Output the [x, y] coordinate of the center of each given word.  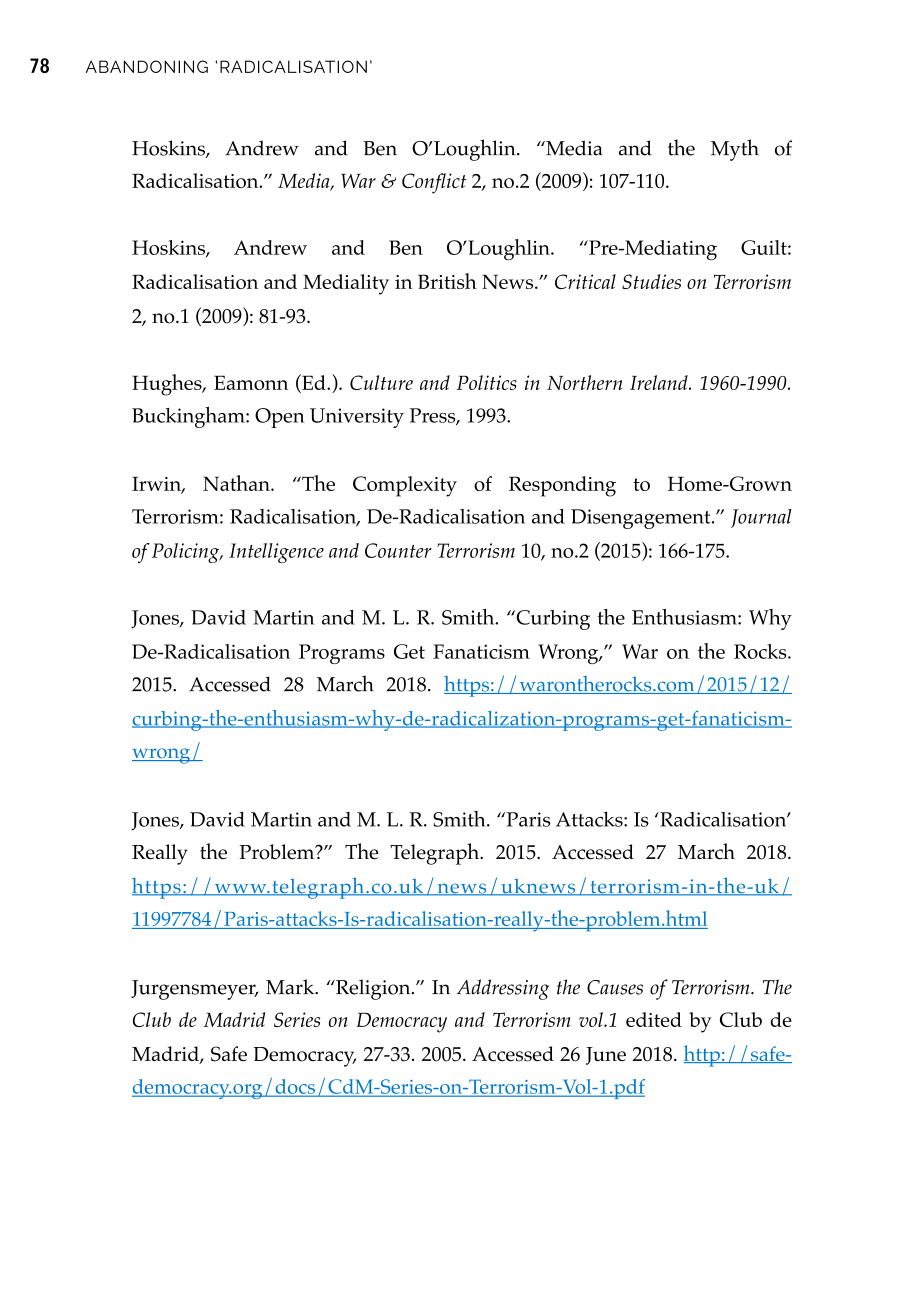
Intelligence [276, 553]
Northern [584, 382]
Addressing [503, 989]
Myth [735, 150]
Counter [398, 550]
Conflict [434, 183]
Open [279, 418]
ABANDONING [147, 66]
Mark [291, 987]
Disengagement [642, 519]
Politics [487, 382]
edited [654, 1019]
